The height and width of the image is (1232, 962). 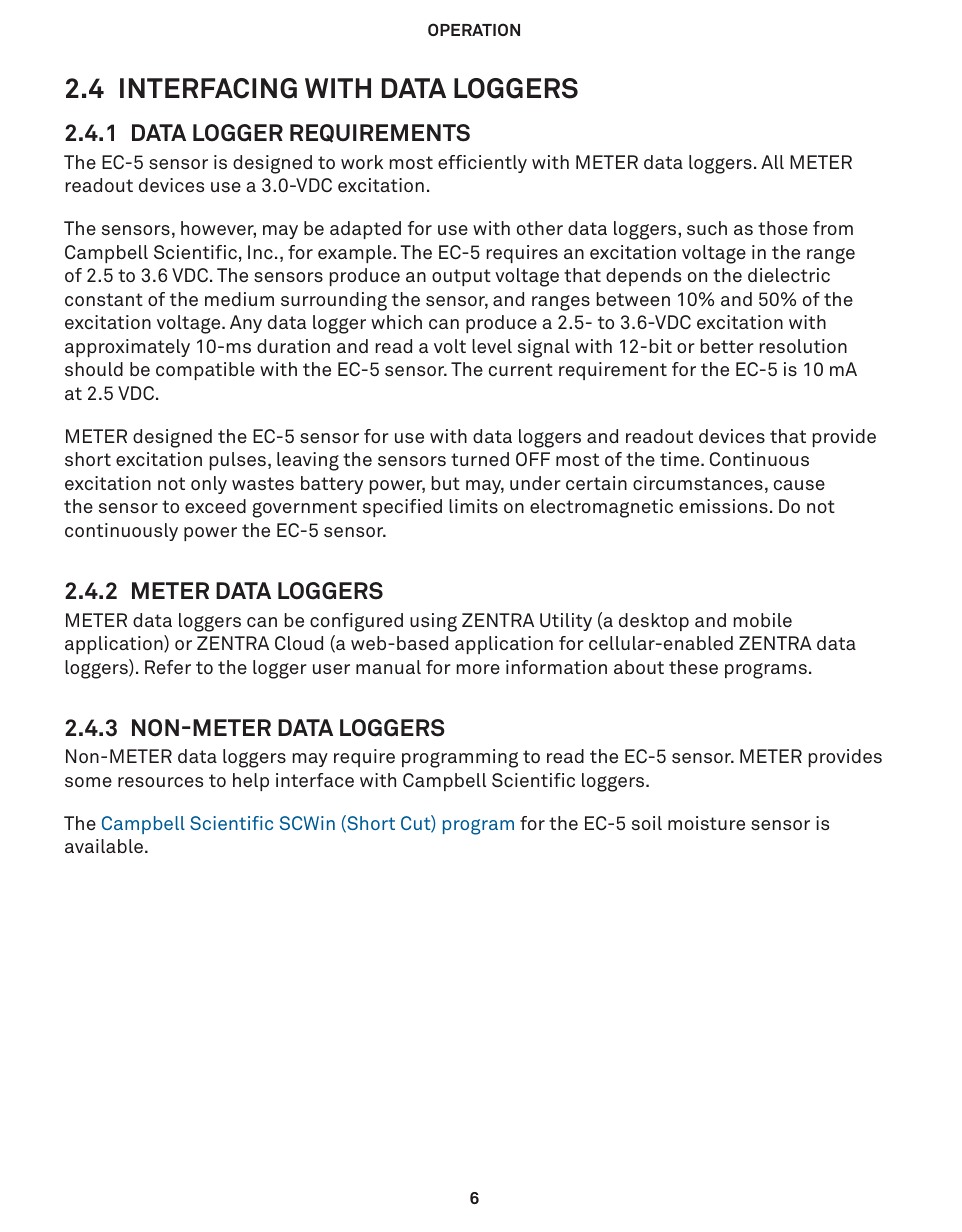 What do you see at coordinates (238, 461) in the image?
I see `pulses` at bounding box center [238, 461].
